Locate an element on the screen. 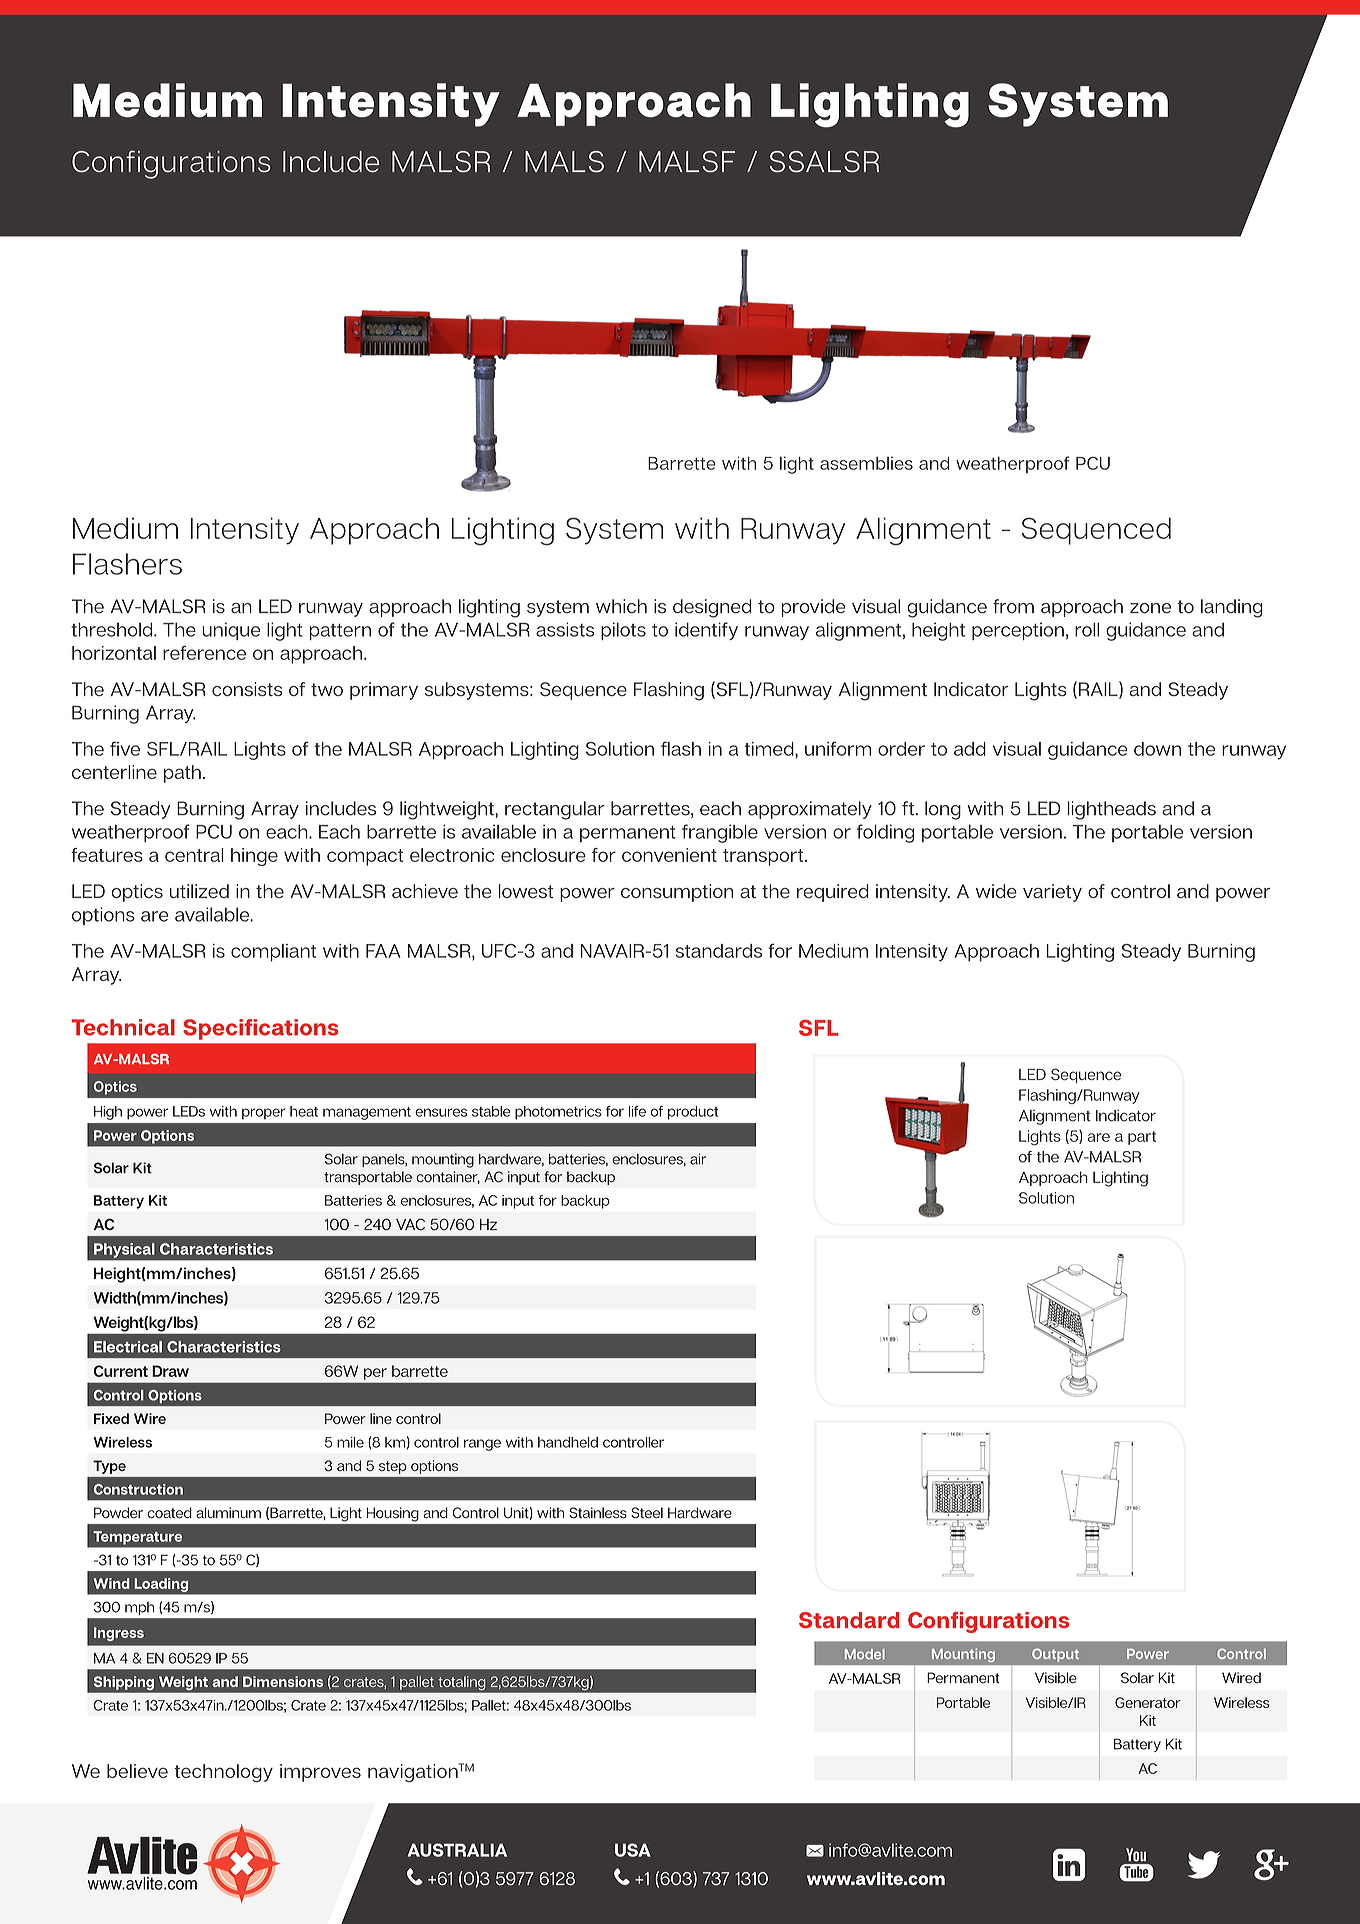 This screenshot has height=1924, width=1360. central is located at coordinates (194, 855).
